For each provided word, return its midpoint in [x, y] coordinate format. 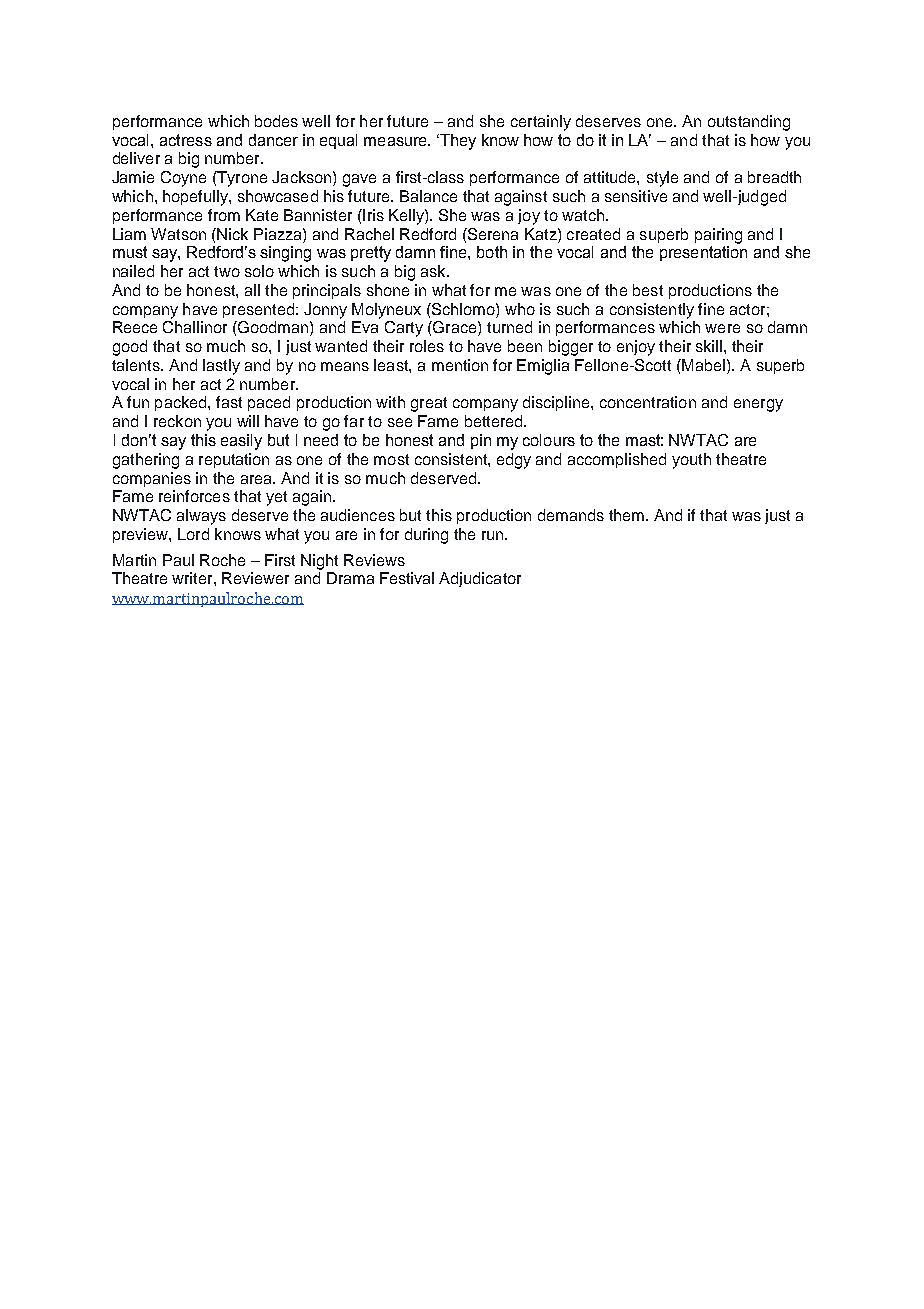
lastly [221, 367]
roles [427, 346]
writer [193, 578]
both [492, 252]
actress [186, 140]
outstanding [749, 123]
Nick [232, 234]
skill [709, 346]
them [626, 515]
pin [481, 441]
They [457, 142]
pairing [718, 236]
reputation [234, 460]
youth [691, 461]
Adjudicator [480, 579]
